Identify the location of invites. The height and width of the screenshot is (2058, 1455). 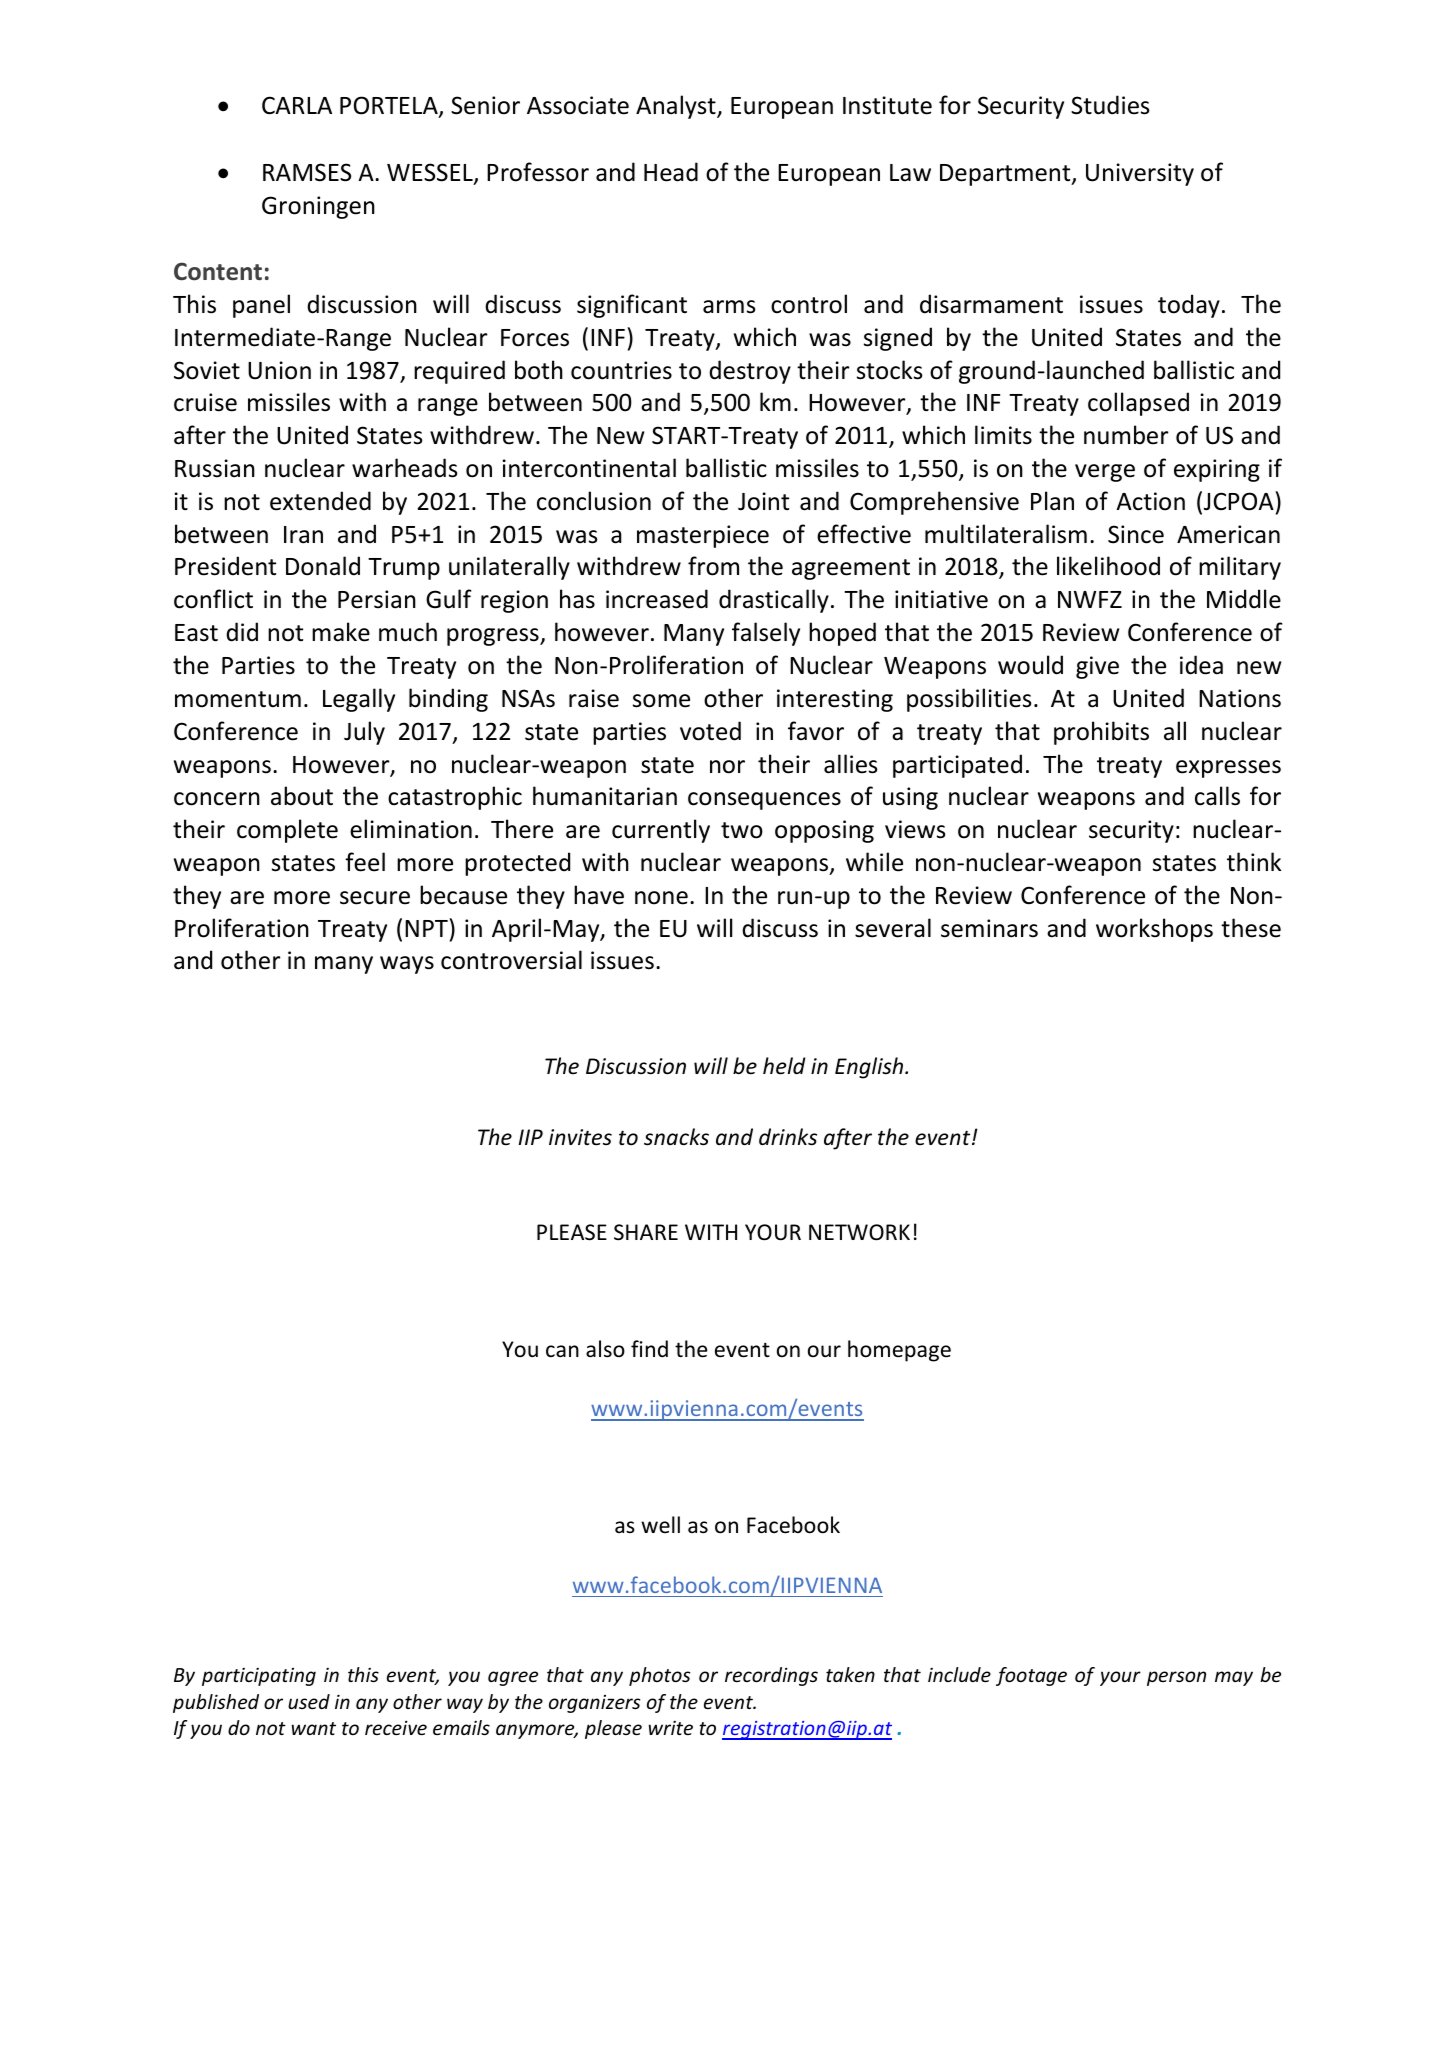
(580, 1137).
